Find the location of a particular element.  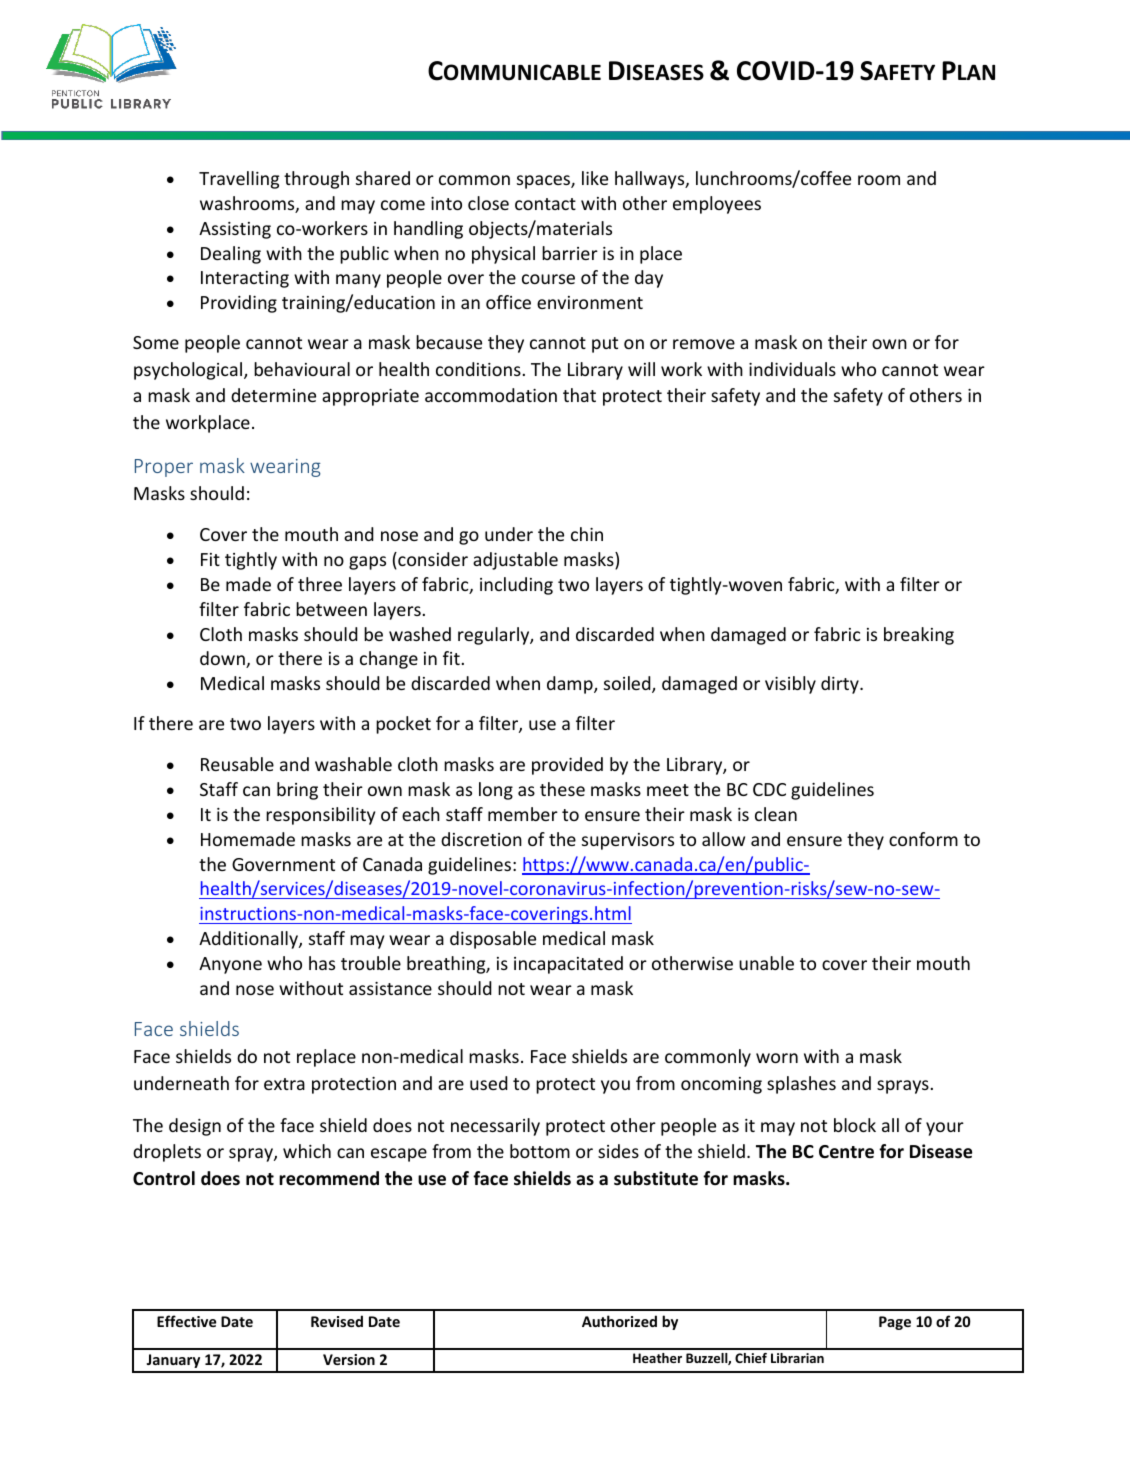

Assisting is located at coordinates (235, 230).
